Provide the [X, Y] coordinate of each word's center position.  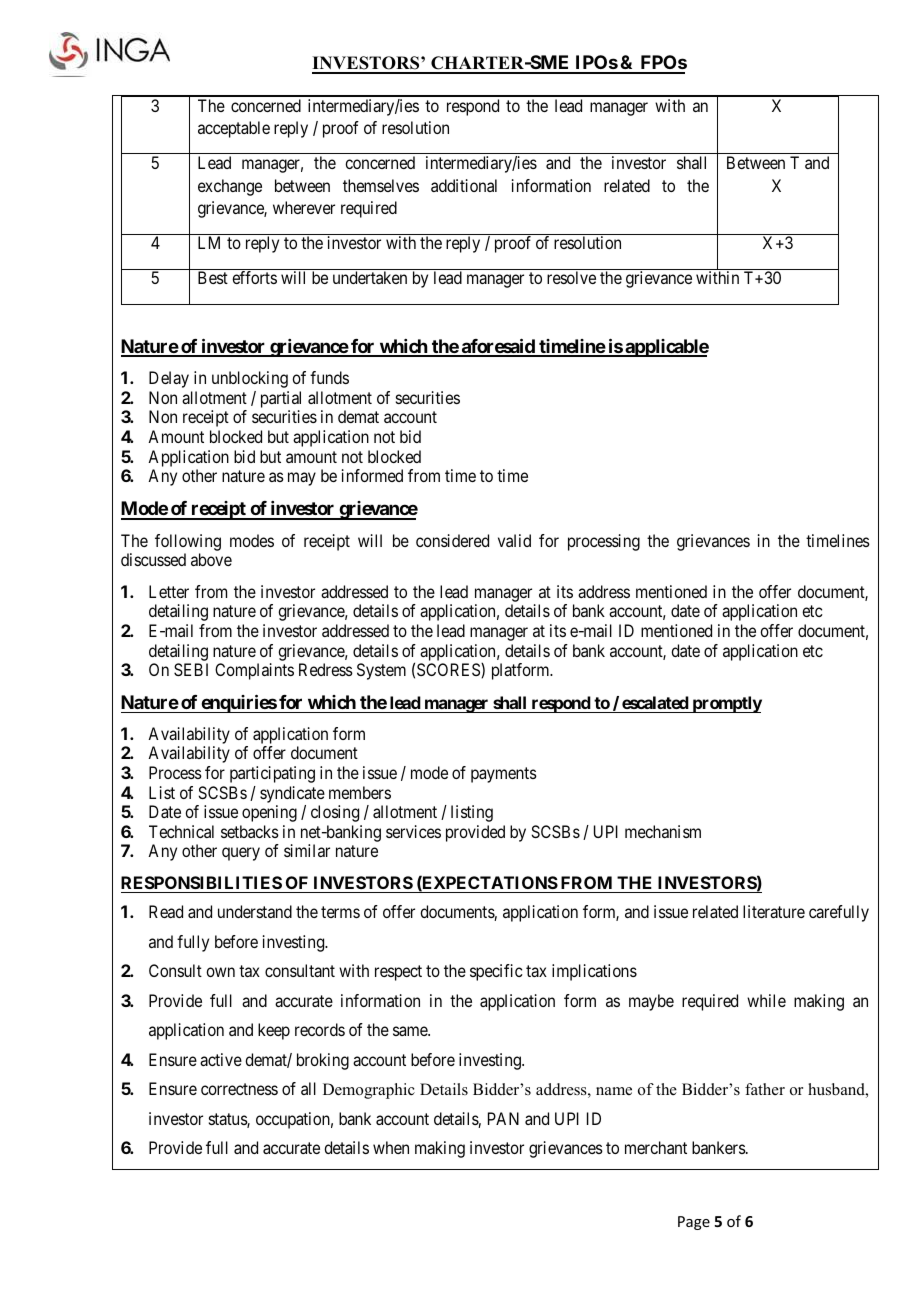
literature [774, 911]
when [391, 1147]
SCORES [449, 670]
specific [496, 972]
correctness [239, 1089]
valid [514, 540]
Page [694, 1223]
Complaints [254, 671]
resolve [571, 277]
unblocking [250, 379]
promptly [726, 704]
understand [255, 911]
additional [464, 185]
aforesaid [498, 347]
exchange [230, 187]
